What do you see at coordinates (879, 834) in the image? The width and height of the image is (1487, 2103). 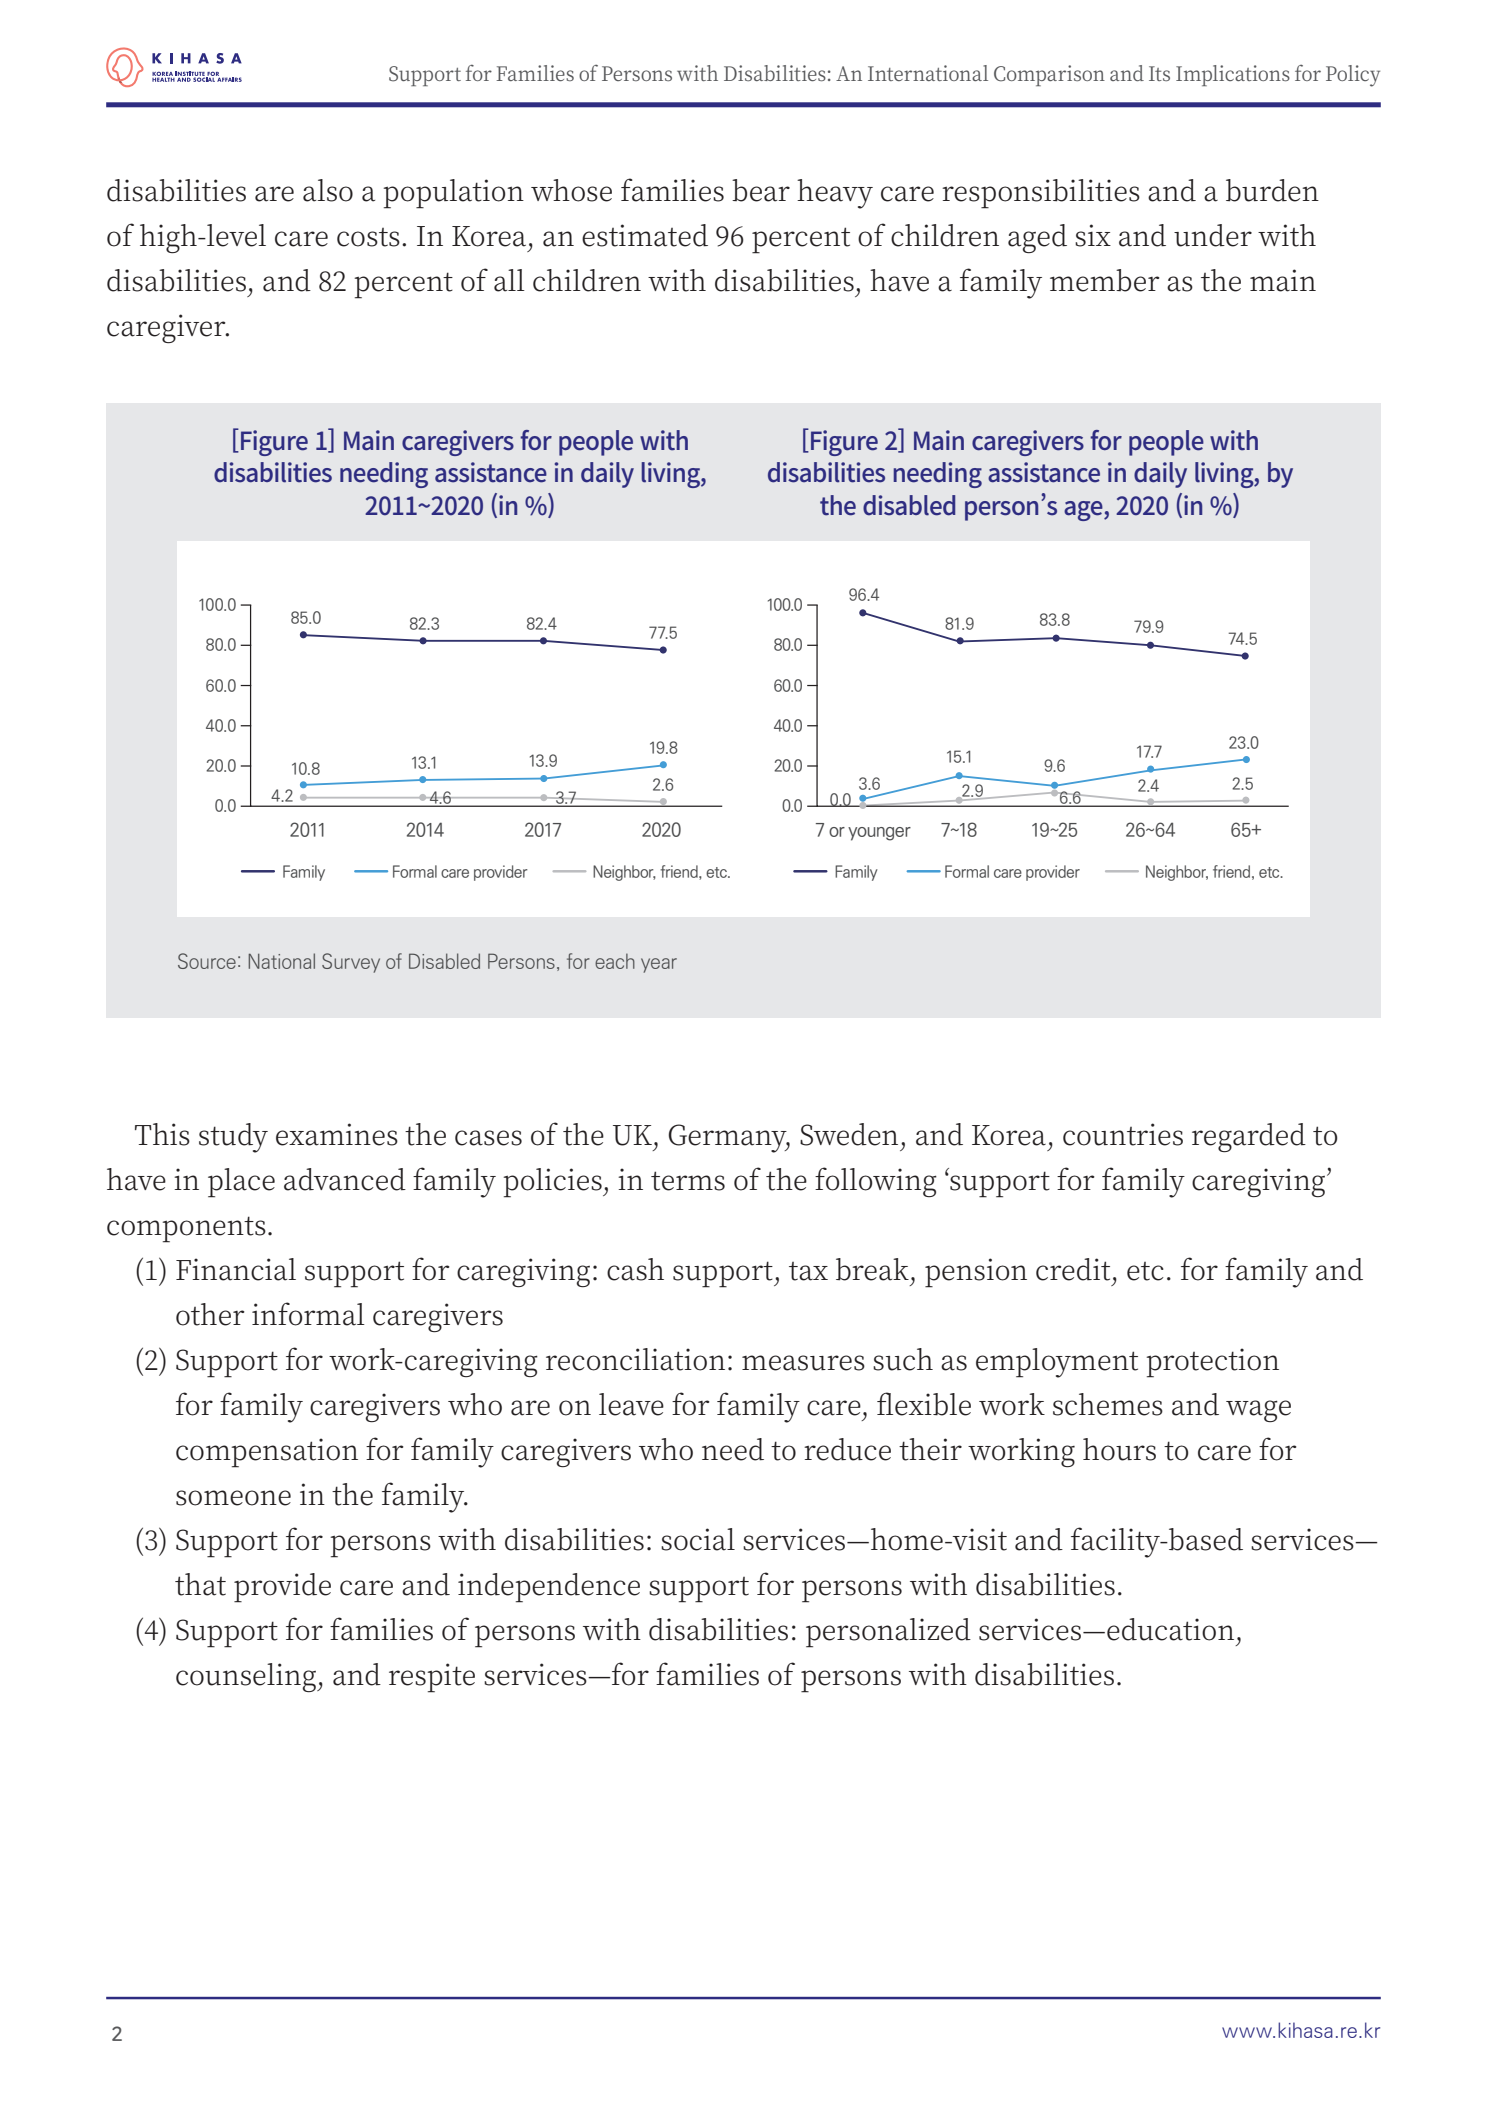 I see `younger` at bounding box center [879, 834].
